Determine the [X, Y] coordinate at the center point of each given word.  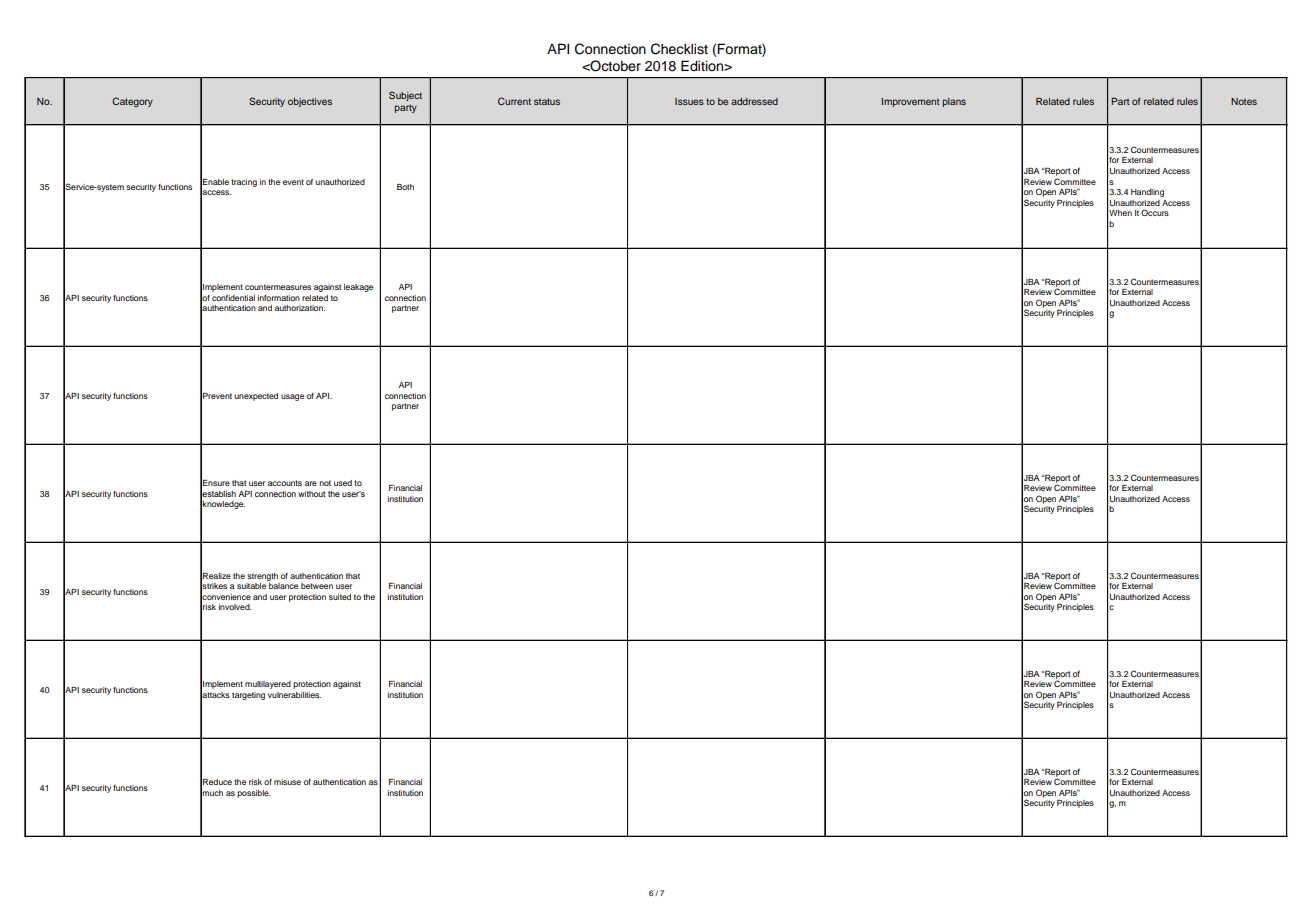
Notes [1244, 101]
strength [262, 577]
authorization [300, 308]
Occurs [1155, 212]
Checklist [679, 49]
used [343, 483]
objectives [310, 102]
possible [254, 794]
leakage [358, 288]
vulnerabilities [294, 695]
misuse [287, 782]
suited [340, 597]
